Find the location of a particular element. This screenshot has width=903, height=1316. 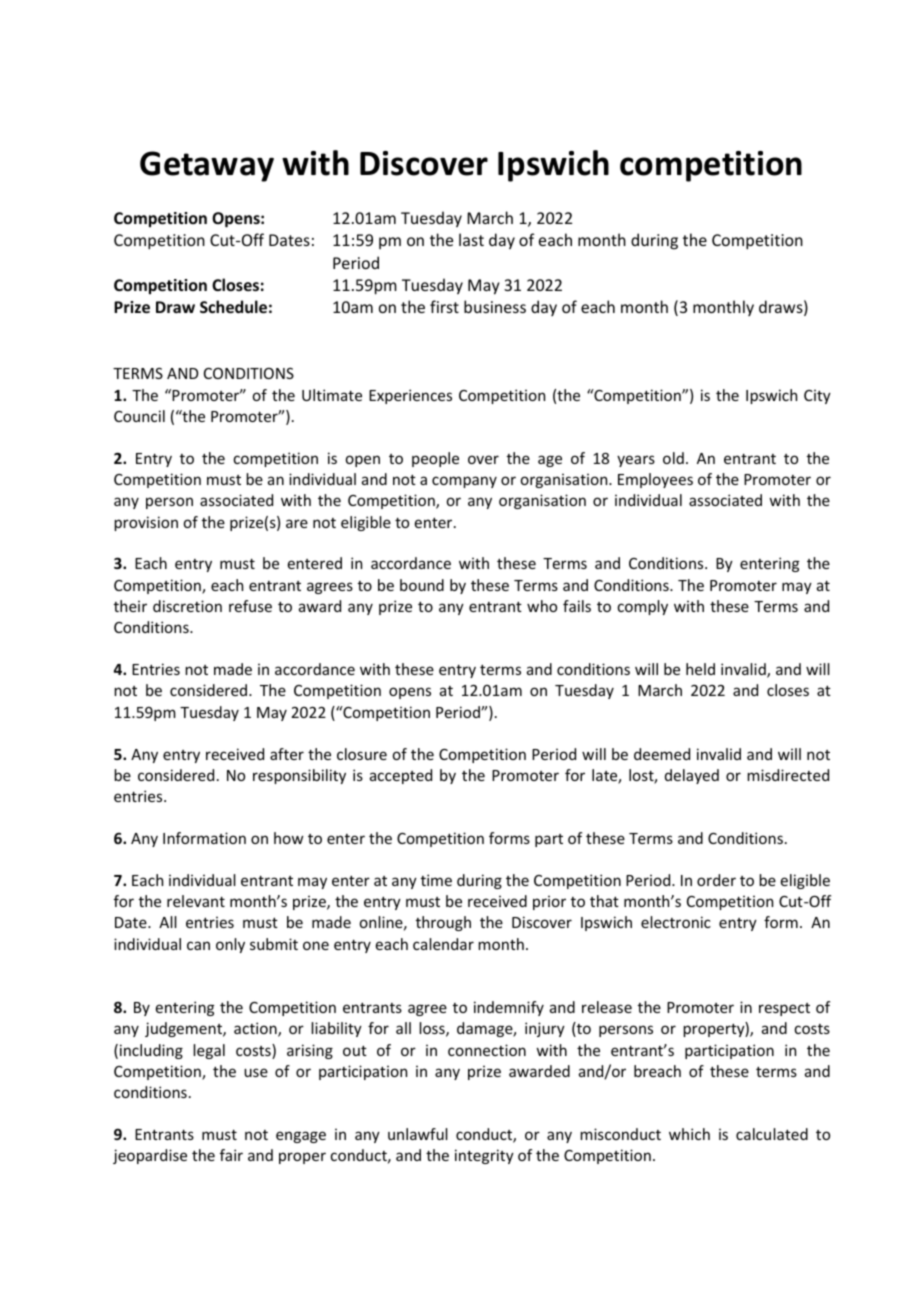

integrity is located at coordinates (484, 1156).
